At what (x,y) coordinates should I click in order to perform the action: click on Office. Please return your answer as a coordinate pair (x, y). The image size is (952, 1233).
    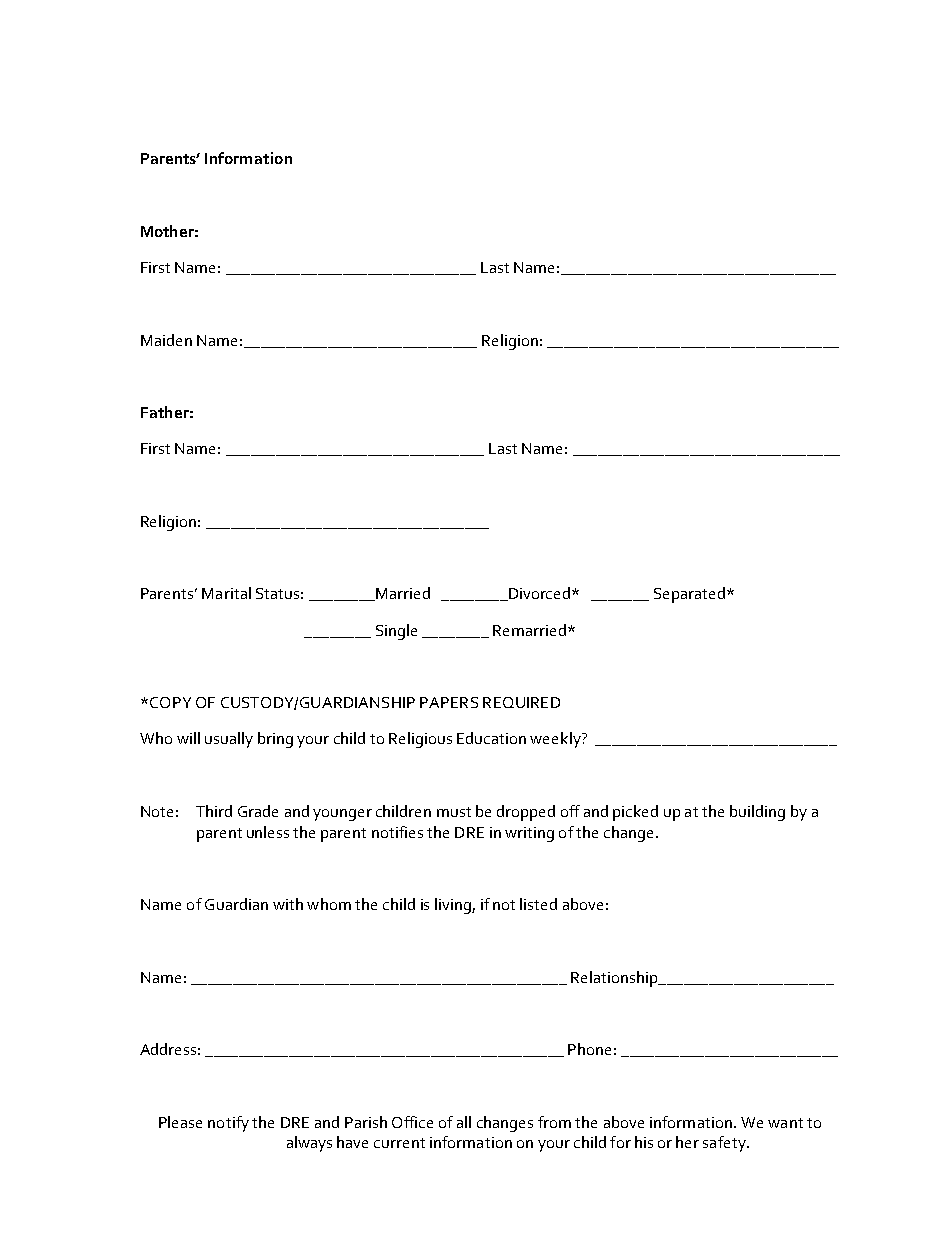
    Looking at the image, I should click on (412, 1122).
